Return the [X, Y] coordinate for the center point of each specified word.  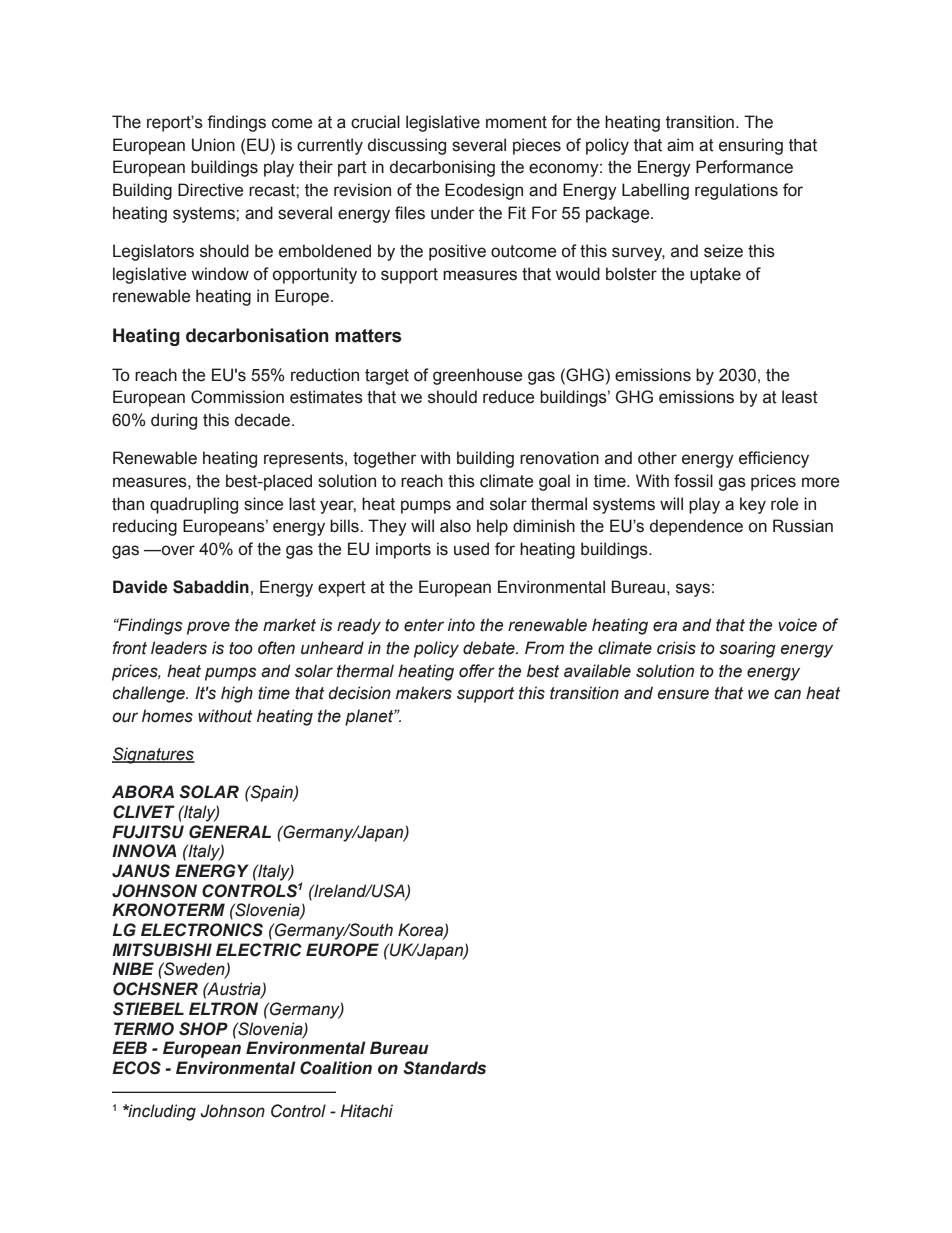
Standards [444, 1068]
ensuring [751, 146]
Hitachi [366, 1111]
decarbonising [442, 168]
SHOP [203, 1029]
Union [213, 145]
